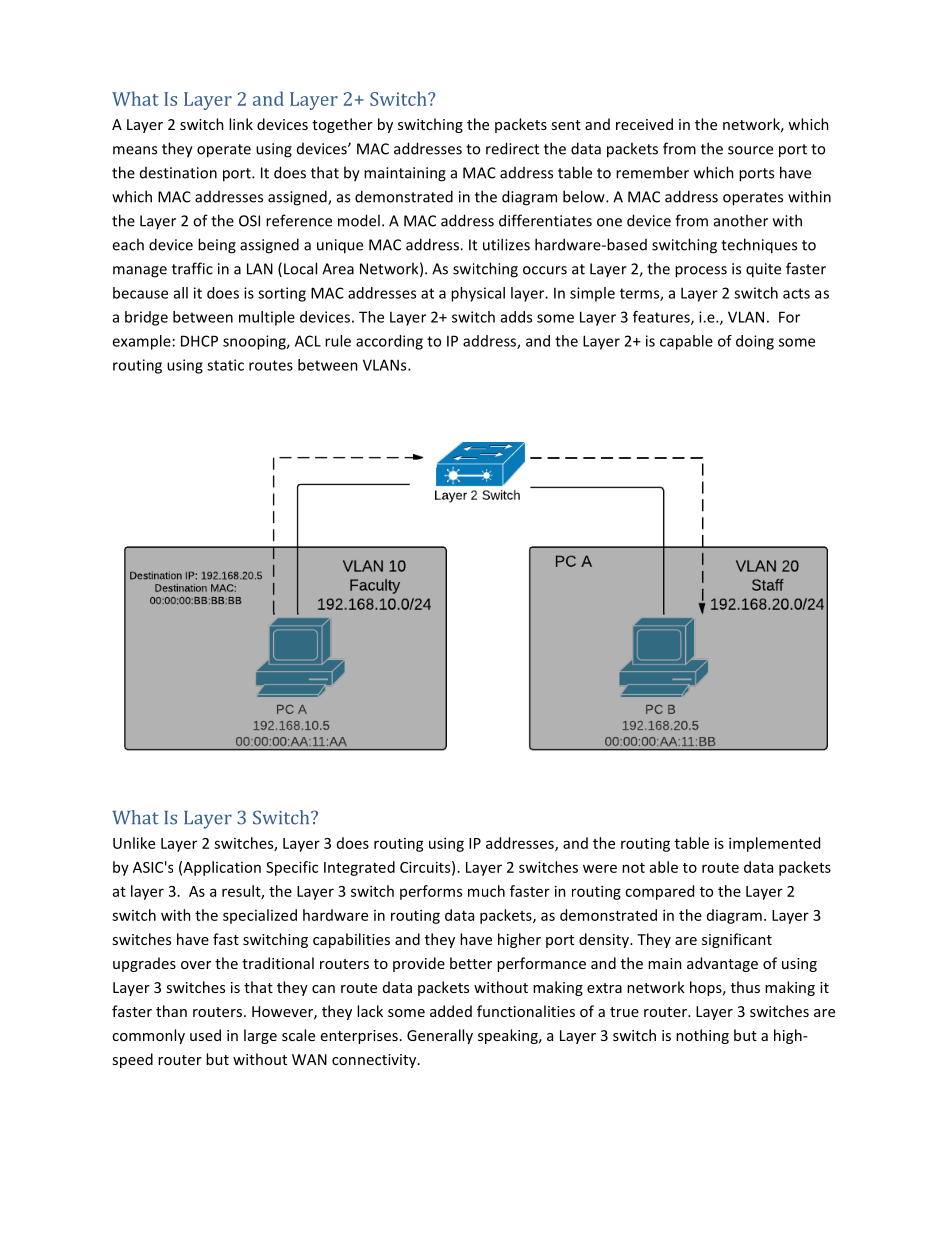 This screenshot has width=952, height=1233. I want to click on according, so click(389, 342).
